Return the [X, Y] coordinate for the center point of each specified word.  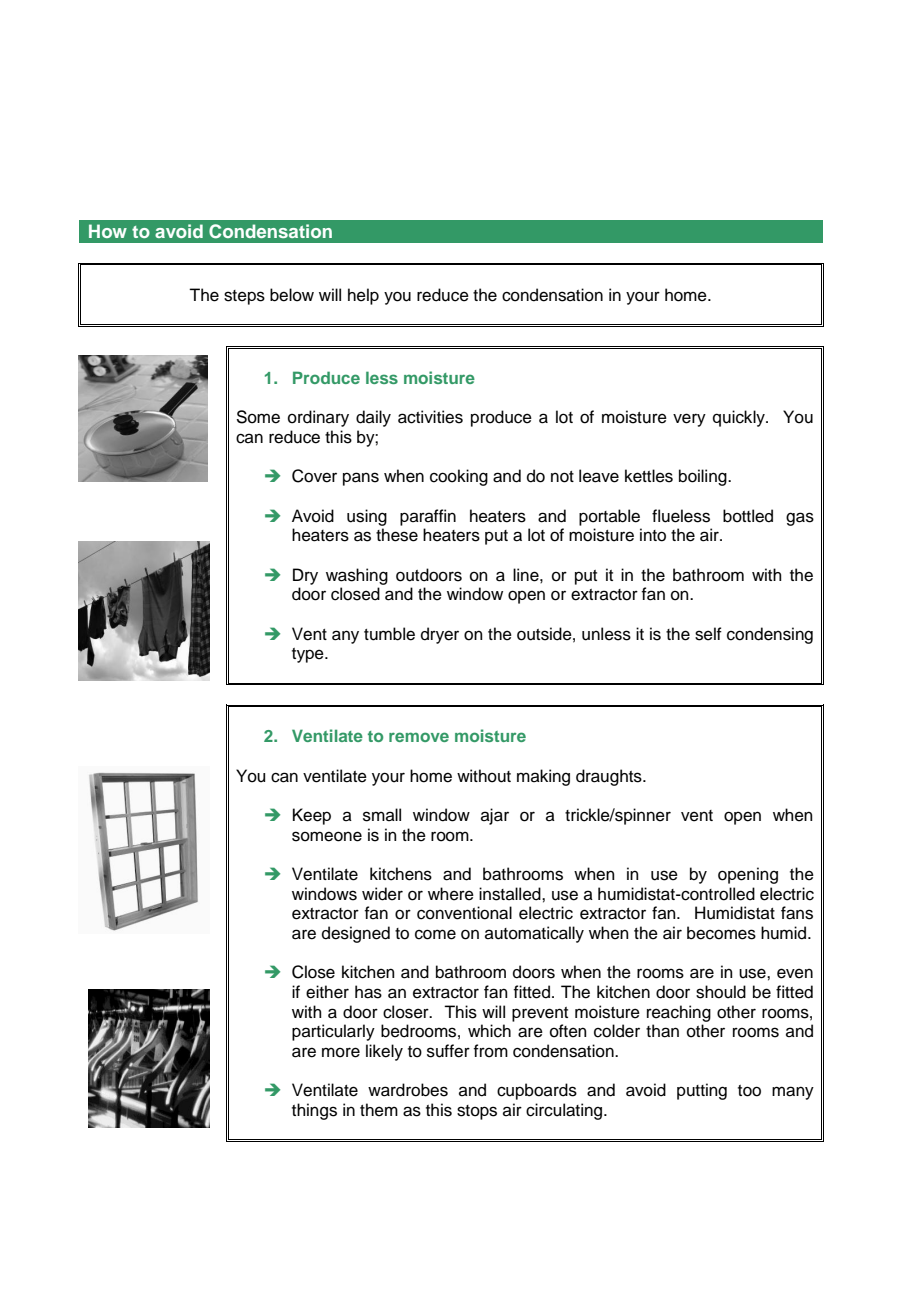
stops [477, 1112]
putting [702, 1091]
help [363, 296]
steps [244, 297]
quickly [740, 418]
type [309, 655]
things [314, 1111]
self [708, 634]
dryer [440, 635]
